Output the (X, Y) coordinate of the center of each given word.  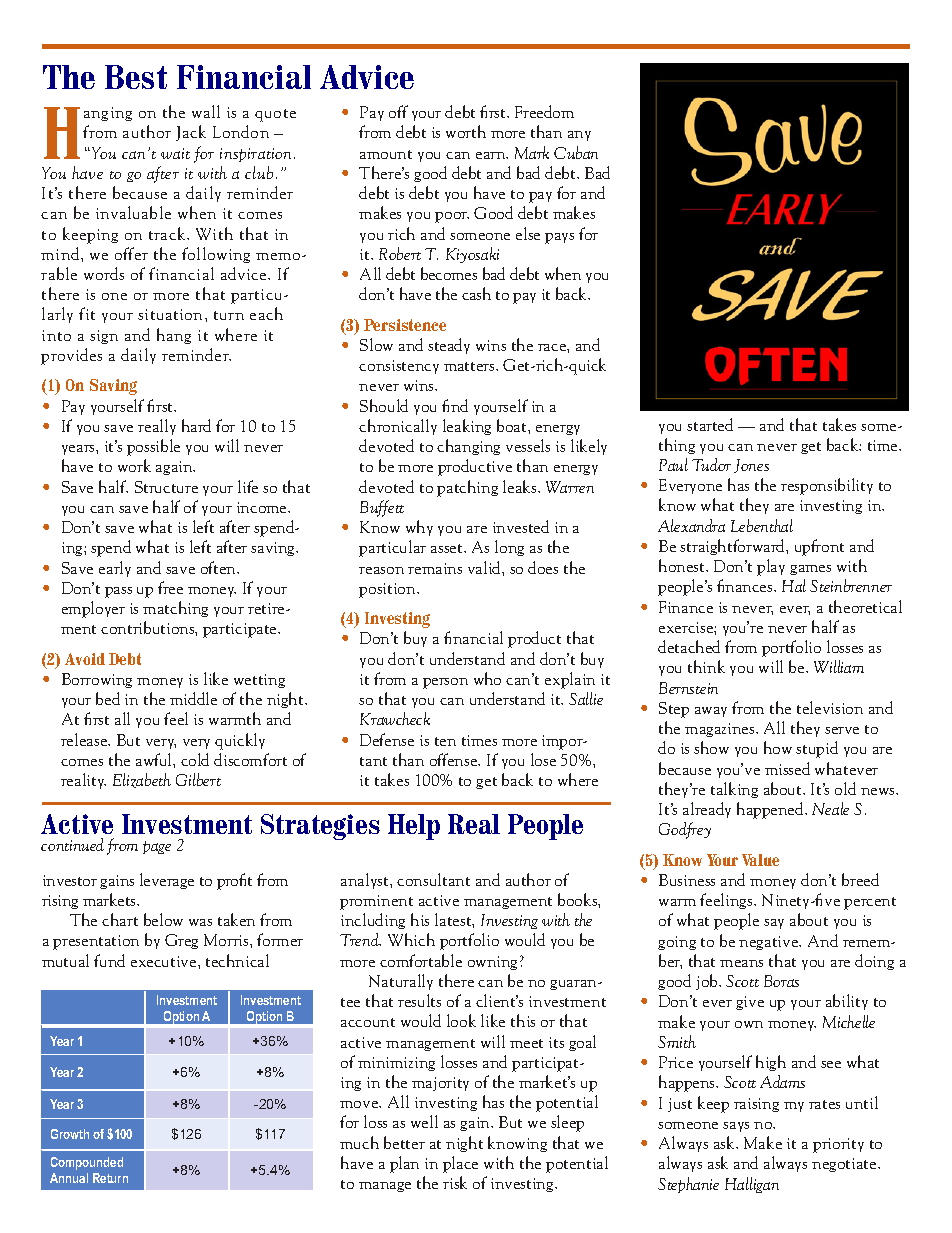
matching (175, 609)
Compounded (87, 1163)
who (487, 678)
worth (466, 131)
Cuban (576, 152)
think (706, 666)
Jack (191, 133)
